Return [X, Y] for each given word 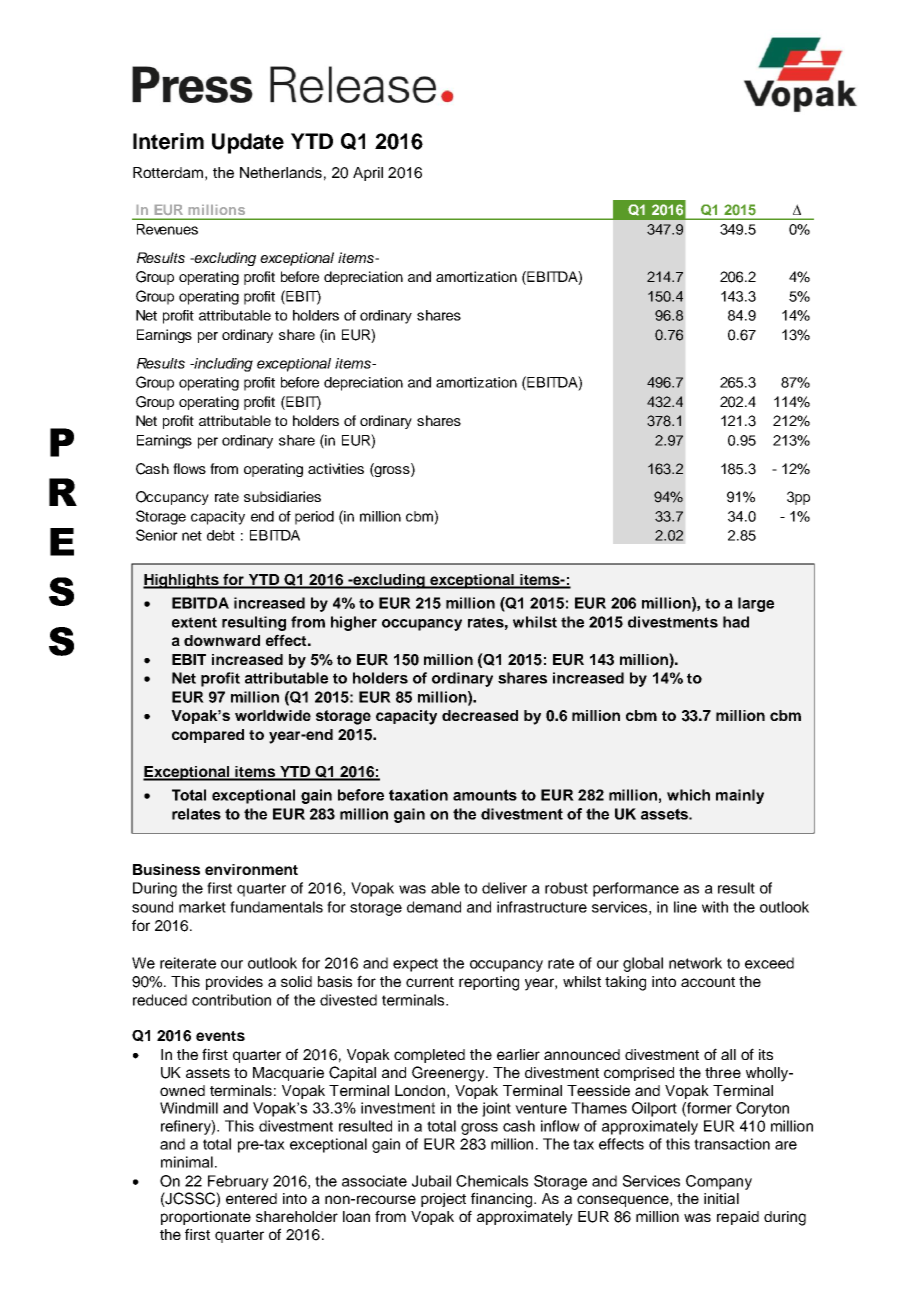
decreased [480, 715]
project [443, 1200]
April [368, 174]
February [238, 1182]
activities [336, 468]
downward [222, 640]
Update [248, 143]
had [736, 622]
